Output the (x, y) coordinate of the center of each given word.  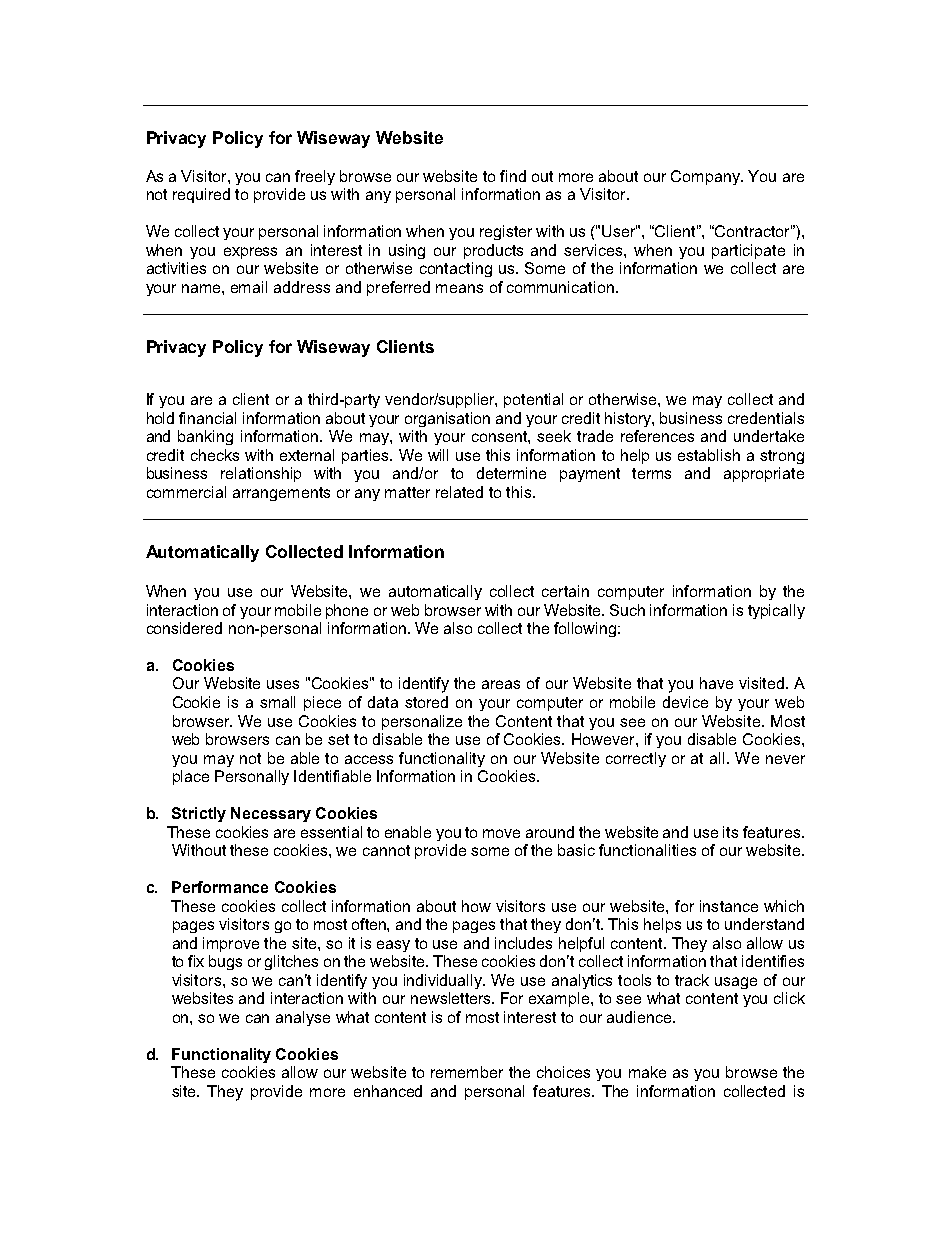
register (506, 232)
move (501, 833)
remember (467, 1072)
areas (501, 684)
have (716, 683)
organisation (447, 419)
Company (706, 177)
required (201, 195)
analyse (303, 1018)
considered (184, 628)
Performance (220, 887)
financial (207, 418)
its (730, 832)
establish (709, 455)
